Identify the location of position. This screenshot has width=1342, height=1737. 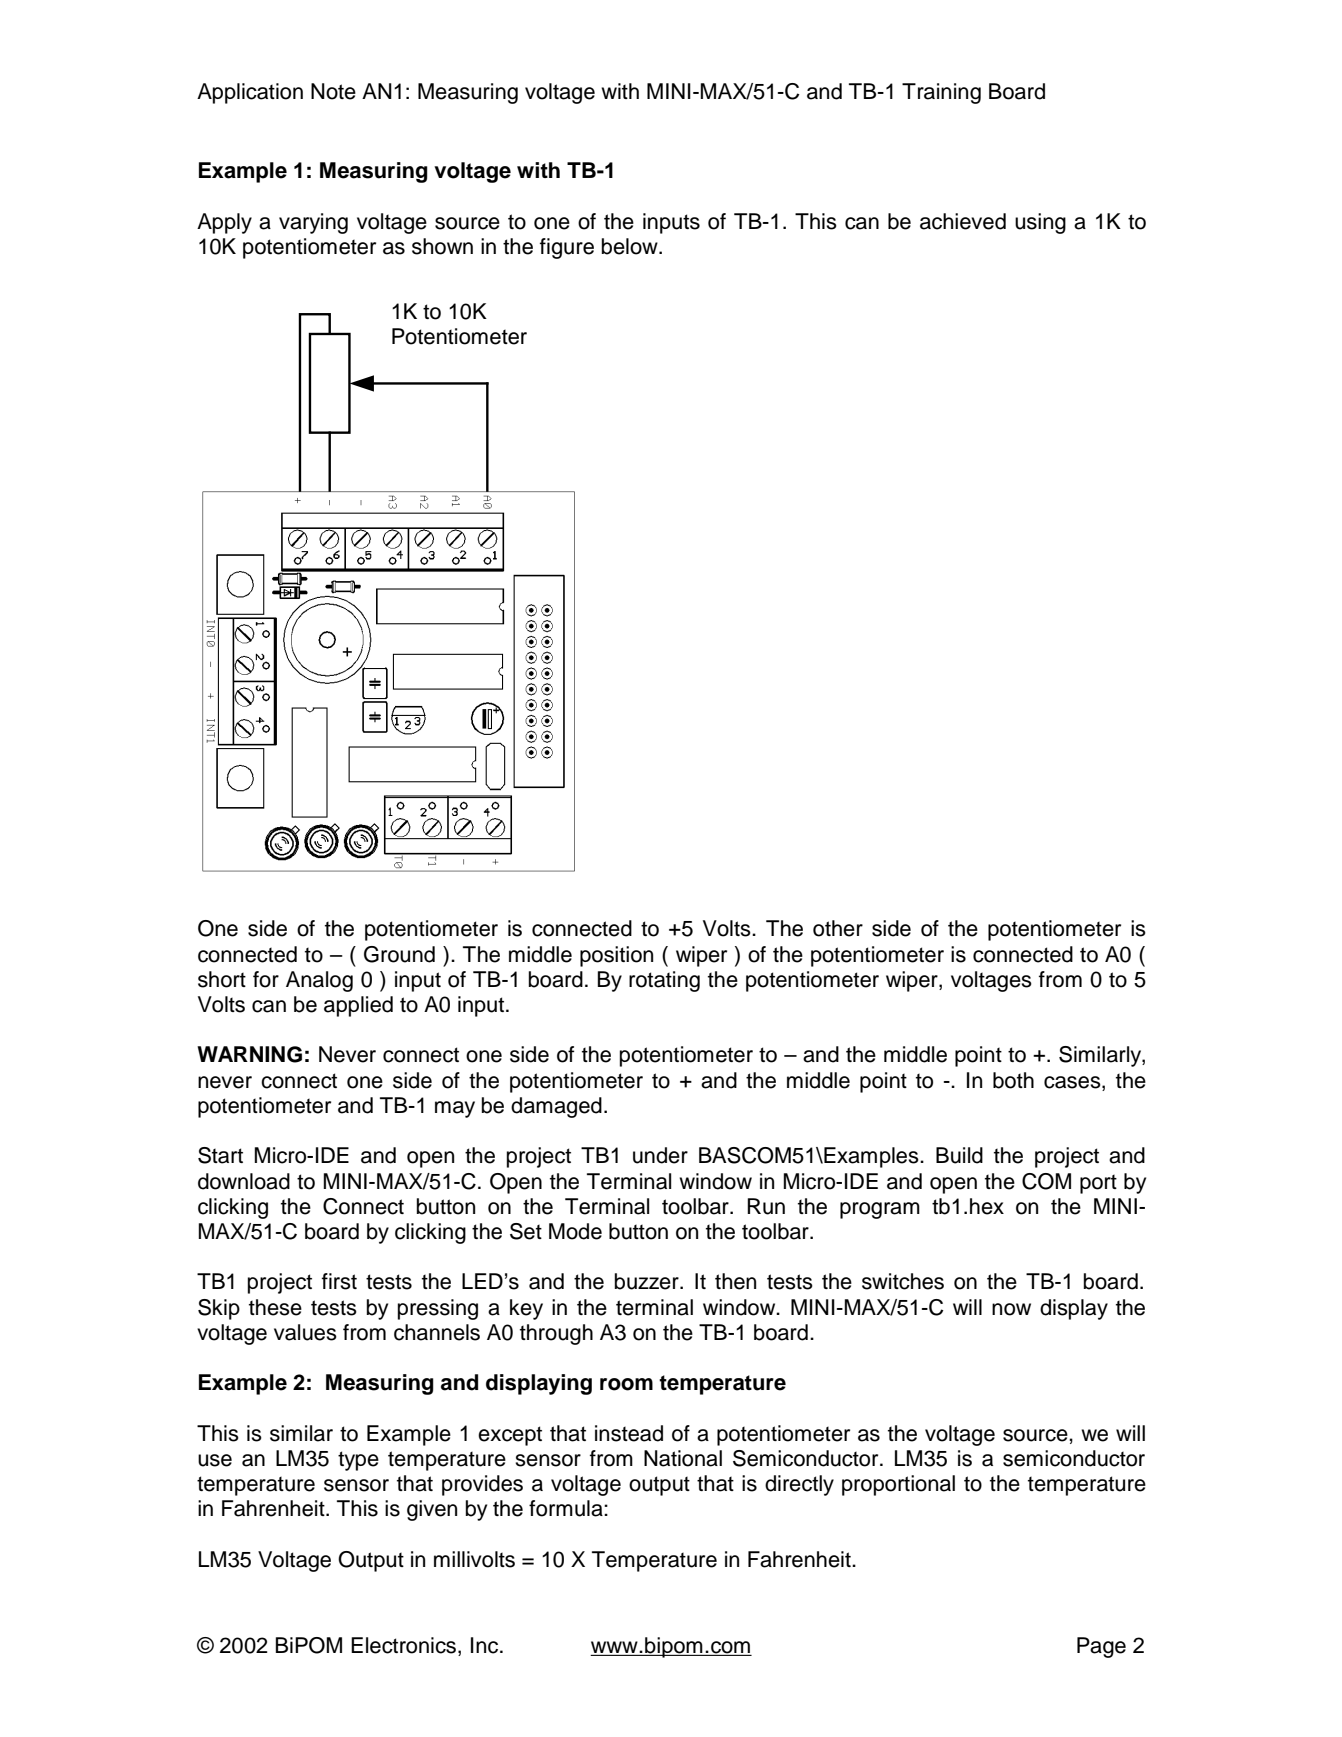
(616, 956).
